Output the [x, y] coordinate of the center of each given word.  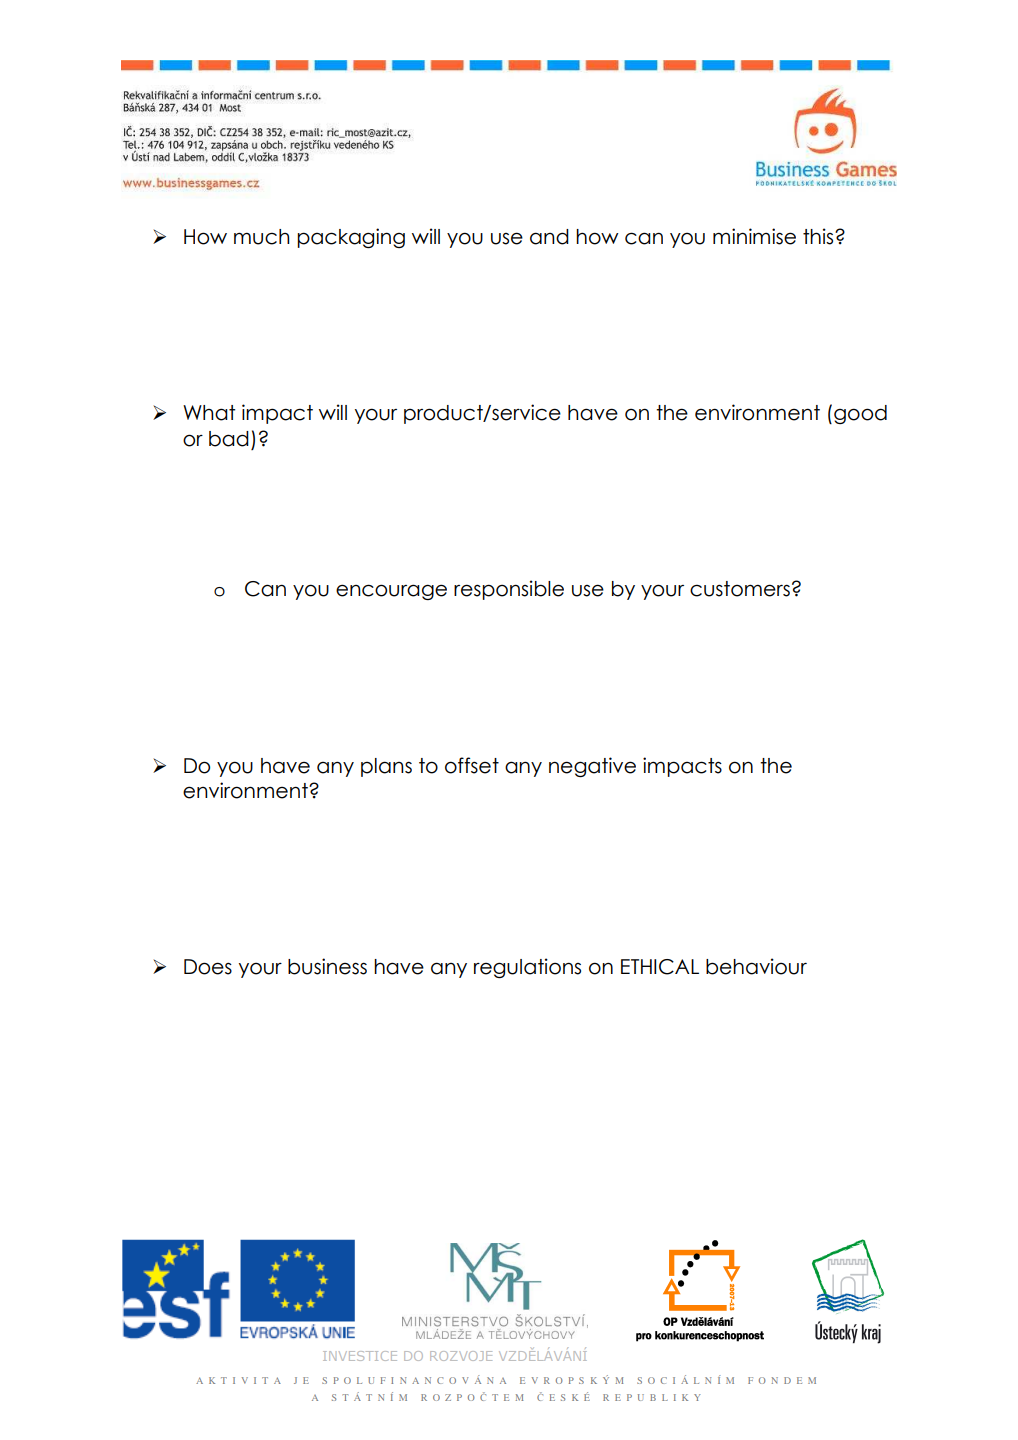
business [327, 966]
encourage [391, 592]
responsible [509, 590]
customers [740, 589]
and [549, 237]
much [262, 237]
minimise [754, 236]
